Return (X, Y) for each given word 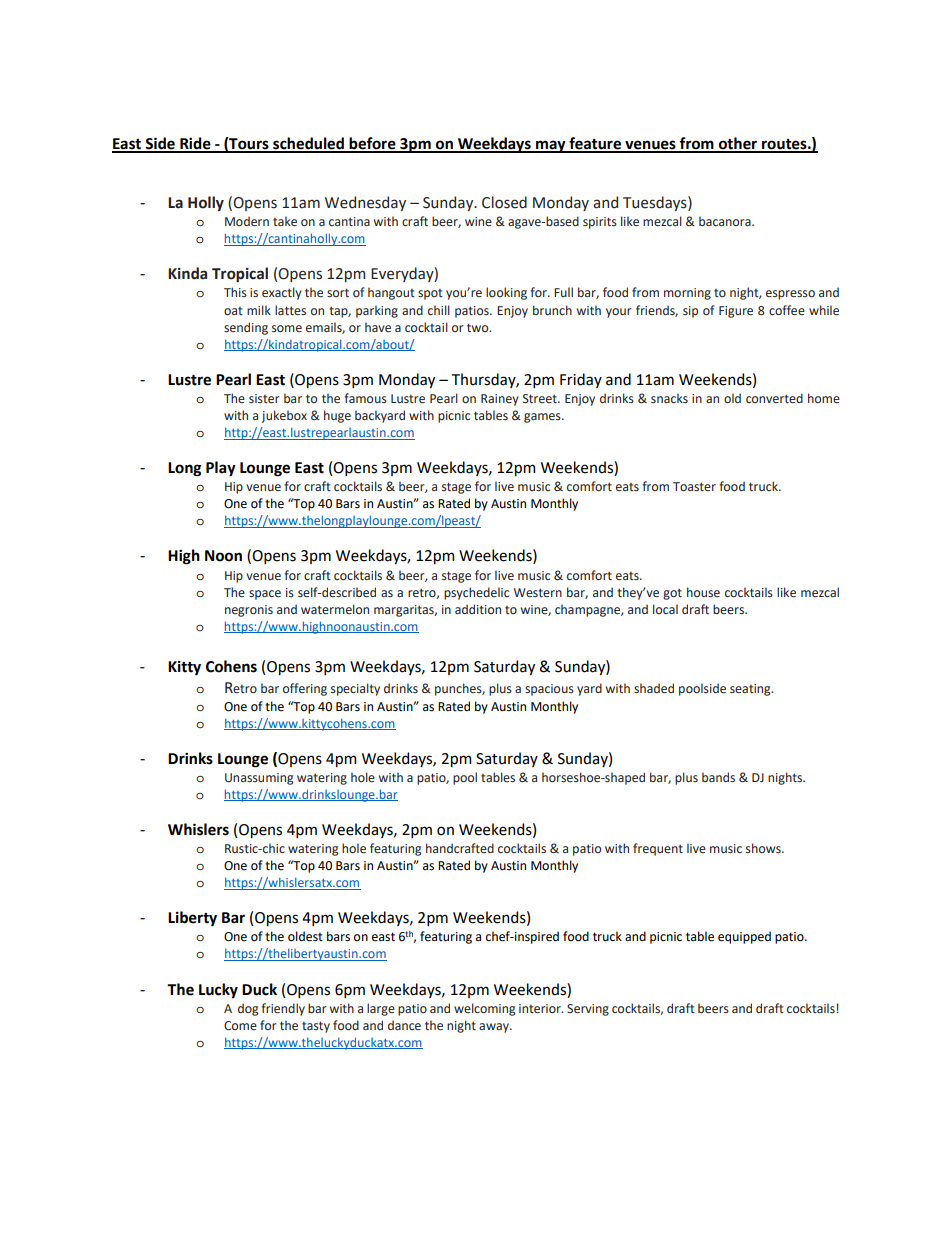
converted (774, 398)
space (265, 595)
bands (718, 777)
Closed (504, 202)
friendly (283, 1009)
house (703, 592)
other (738, 144)
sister (264, 399)
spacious (549, 690)
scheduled (308, 144)
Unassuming (259, 779)
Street (541, 398)
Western (538, 592)
